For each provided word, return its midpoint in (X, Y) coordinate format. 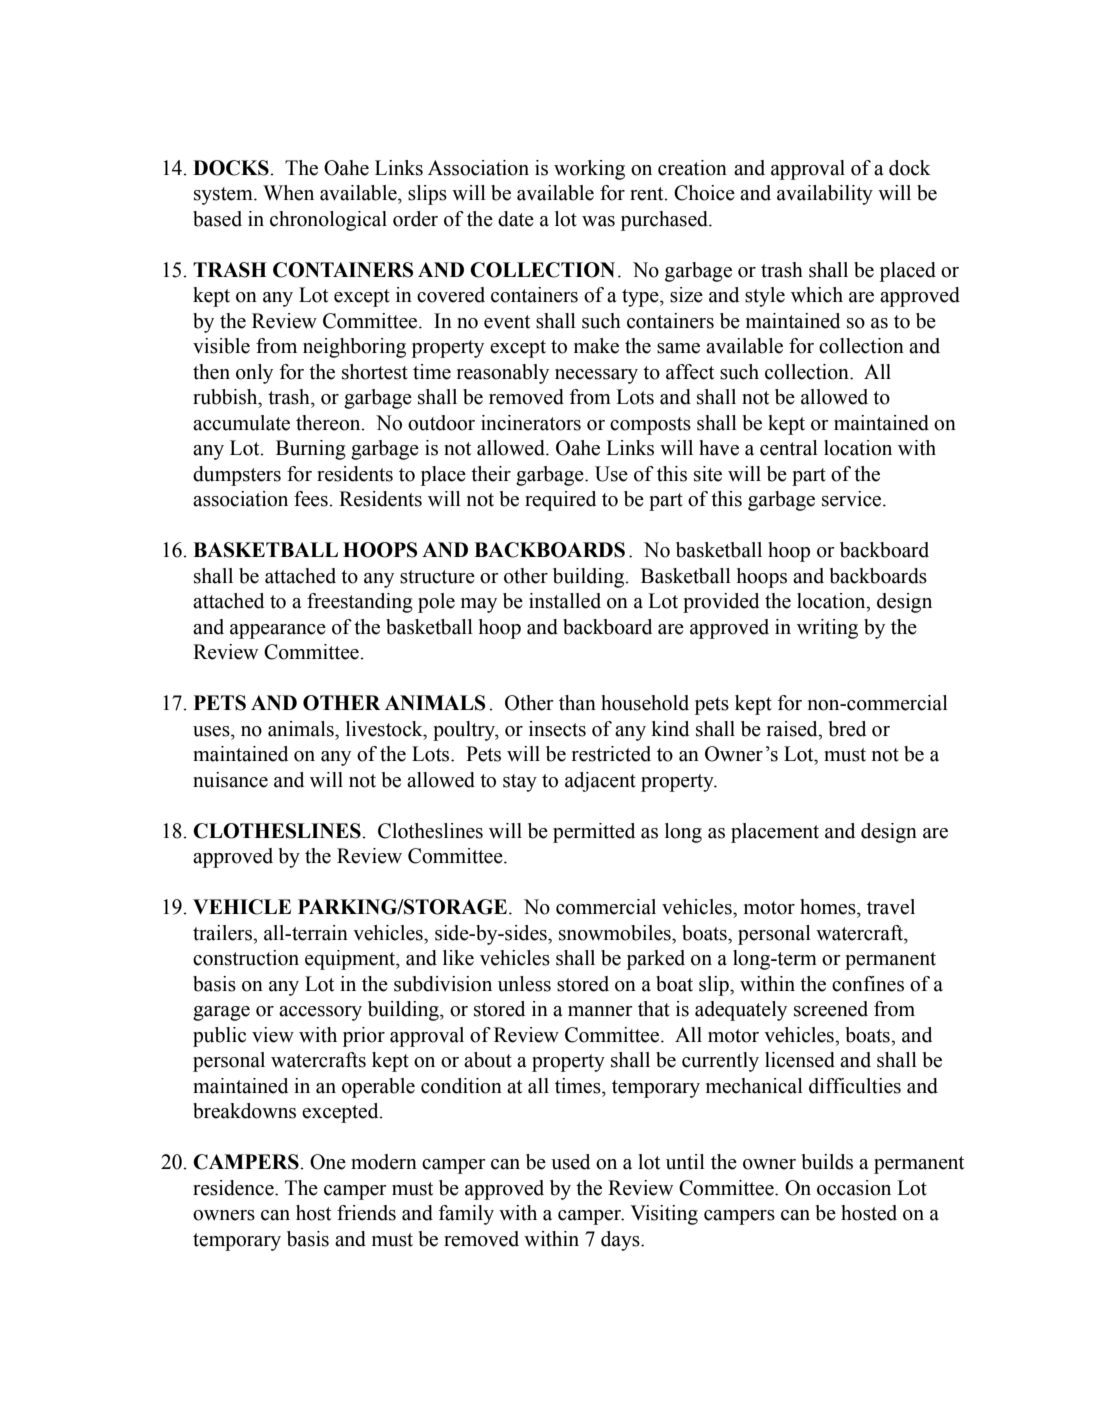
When (288, 193)
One (328, 1162)
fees (312, 499)
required (560, 501)
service (853, 499)
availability (825, 195)
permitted (594, 833)
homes (829, 907)
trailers (223, 933)
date (516, 219)
